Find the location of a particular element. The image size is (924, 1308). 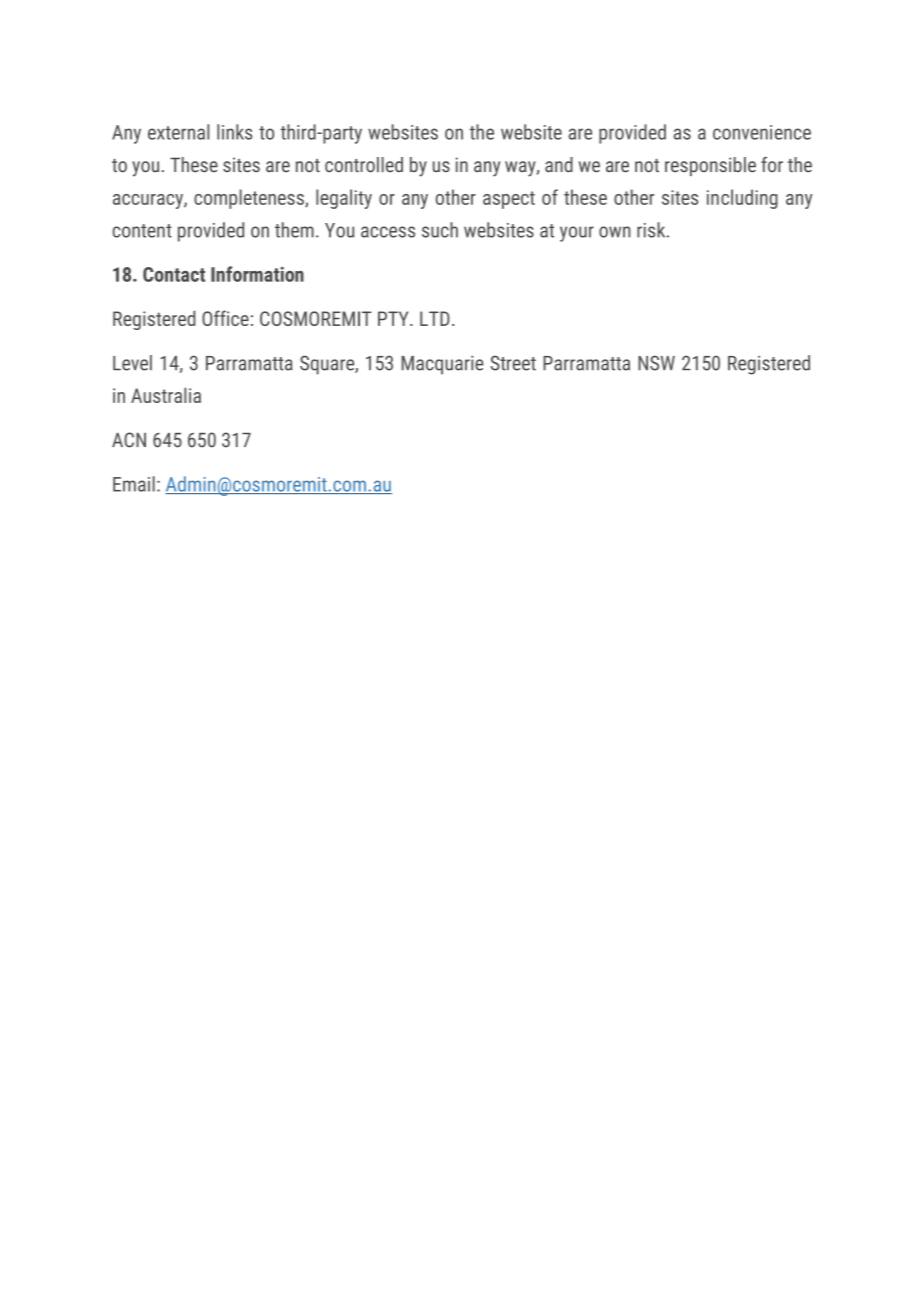

Contact is located at coordinates (174, 274).
